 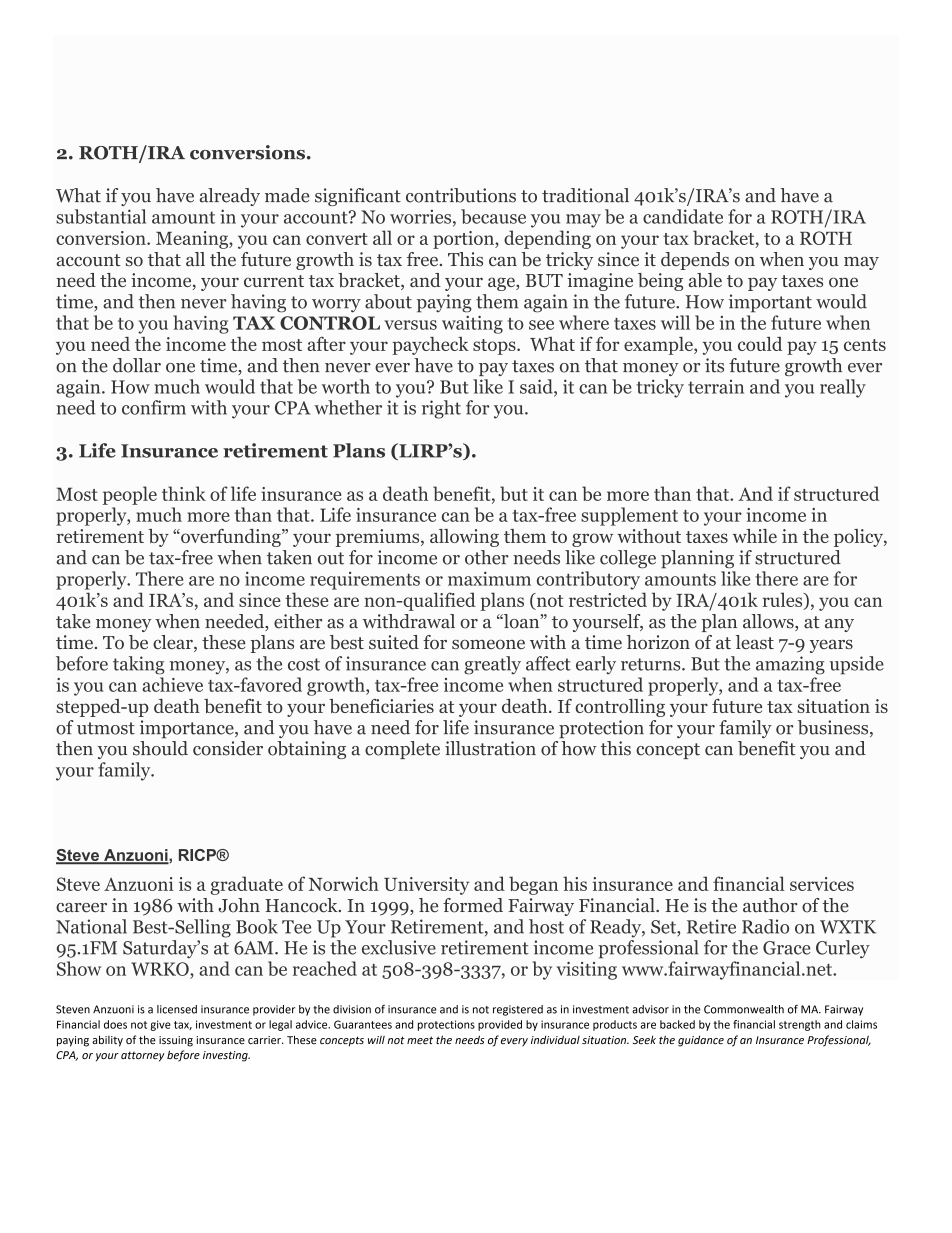 I want to click on someone, so click(x=488, y=645).
